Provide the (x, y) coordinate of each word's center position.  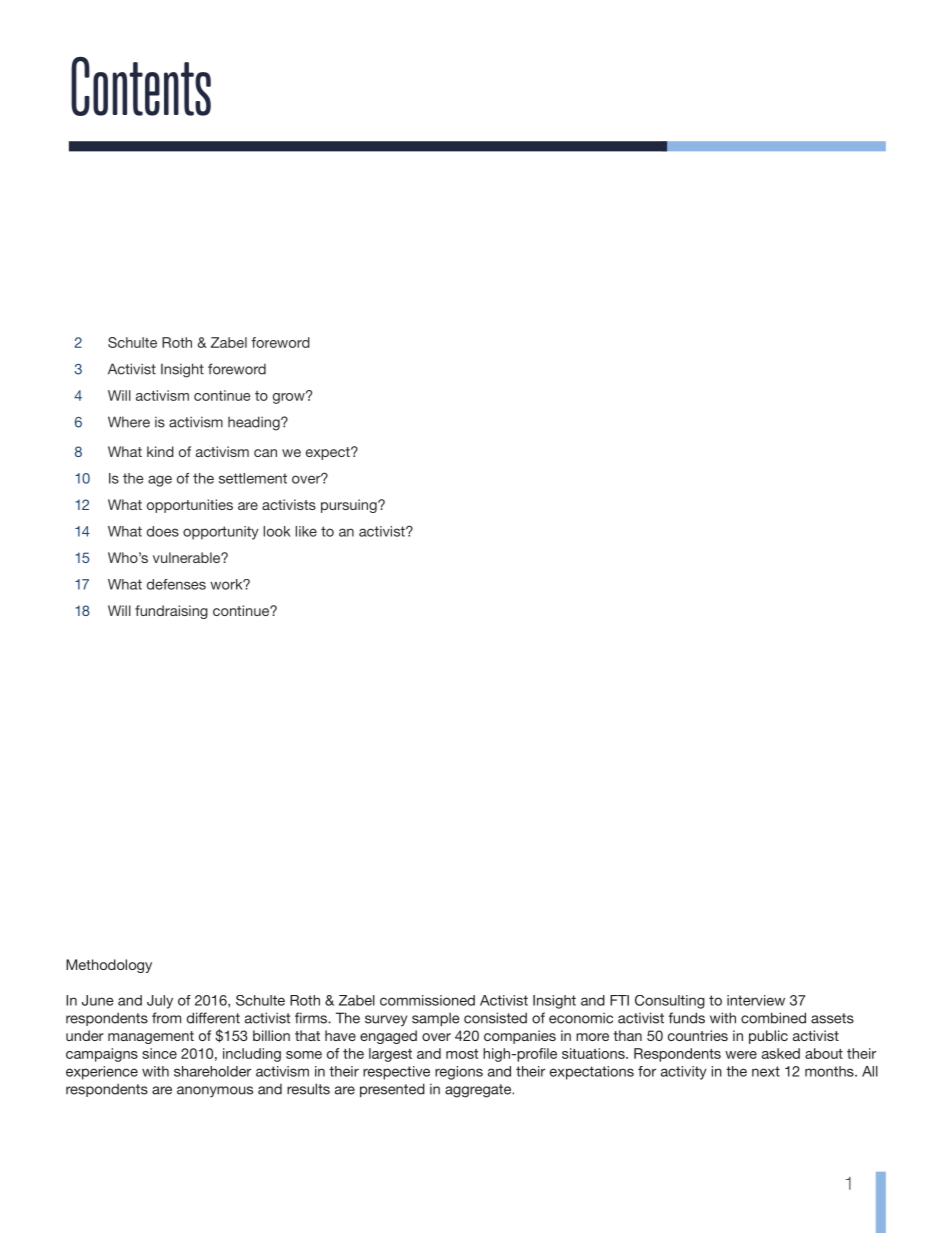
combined (773, 1018)
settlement (253, 478)
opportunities (190, 506)
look (277, 531)
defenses (176, 584)
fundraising (171, 612)
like (306, 531)
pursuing (350, 506)
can (265, 453)
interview (756, 1000)
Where (129, 422)
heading (255, 423)
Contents (141, 86)
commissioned (427, 1000)
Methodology (109, 966)
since (159, 1053)
